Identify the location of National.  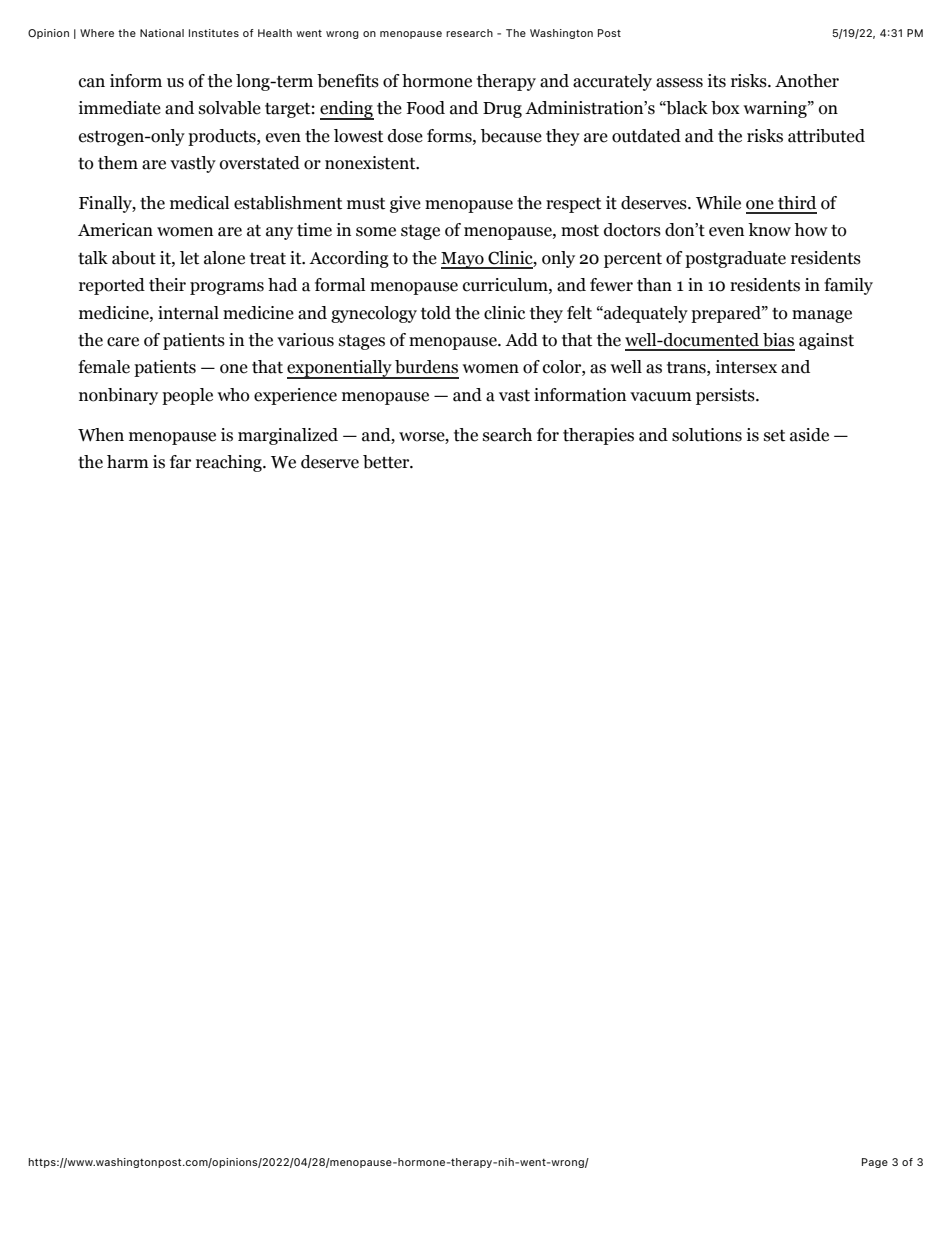
(162, 33).
